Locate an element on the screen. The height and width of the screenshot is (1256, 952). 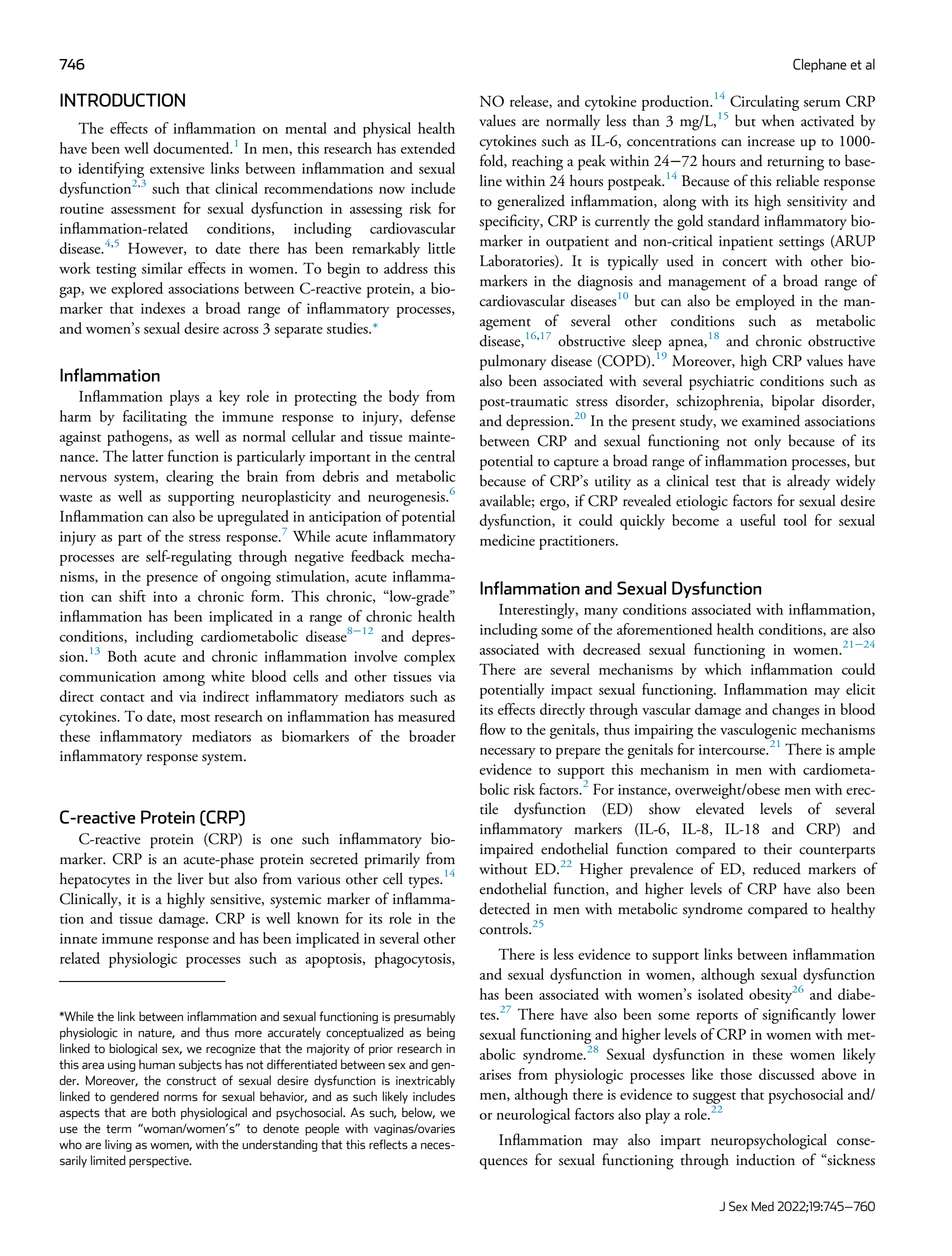
detected is located at coordinates (505, 908).
